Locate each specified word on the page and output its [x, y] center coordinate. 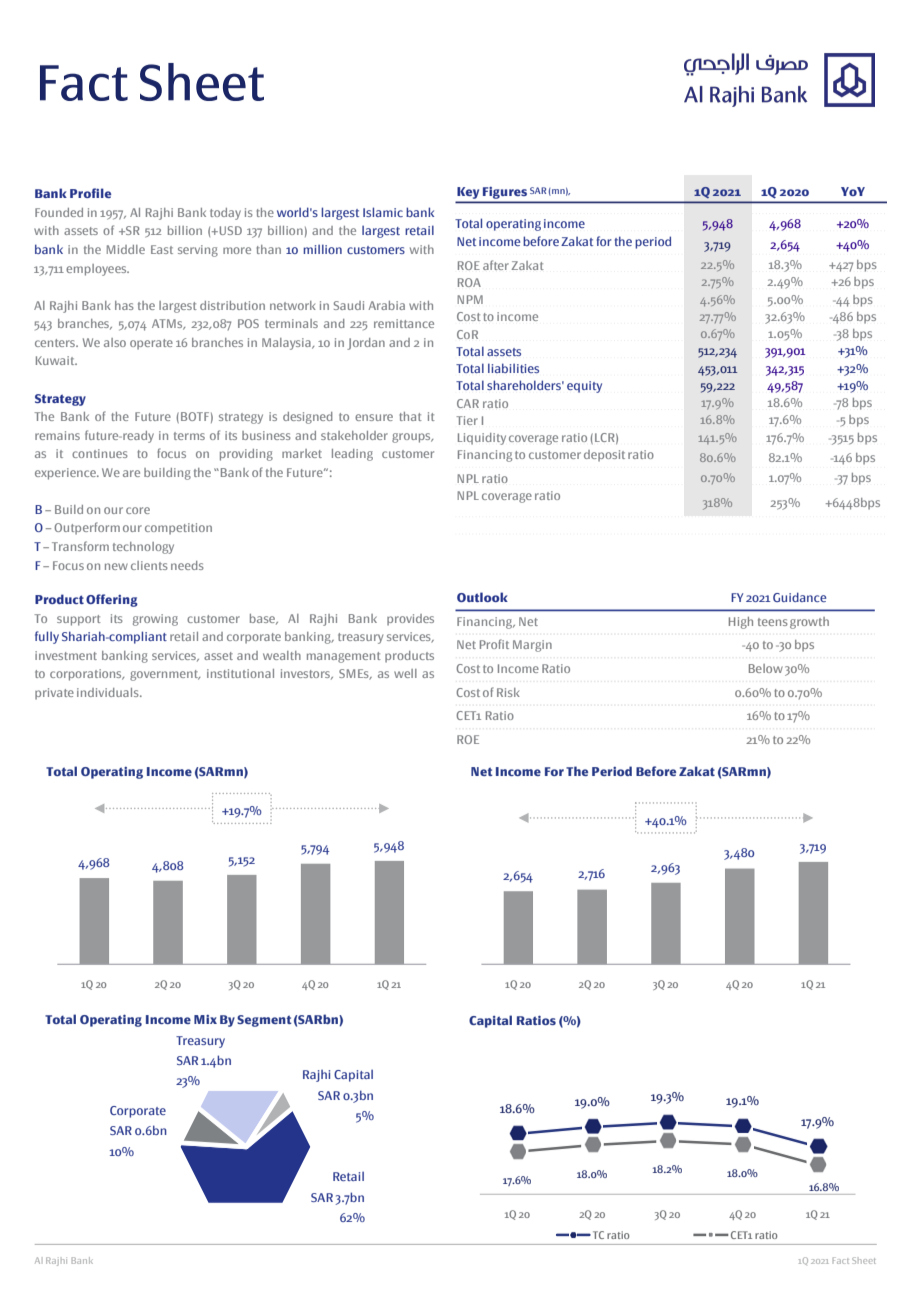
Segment [264, 1021]
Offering [112, 600]
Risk [508, 692]
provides [410, 620]
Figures [505, 193]
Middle [126, 249]
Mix [205, 1019]
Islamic [383, 212]
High [741, 623]
